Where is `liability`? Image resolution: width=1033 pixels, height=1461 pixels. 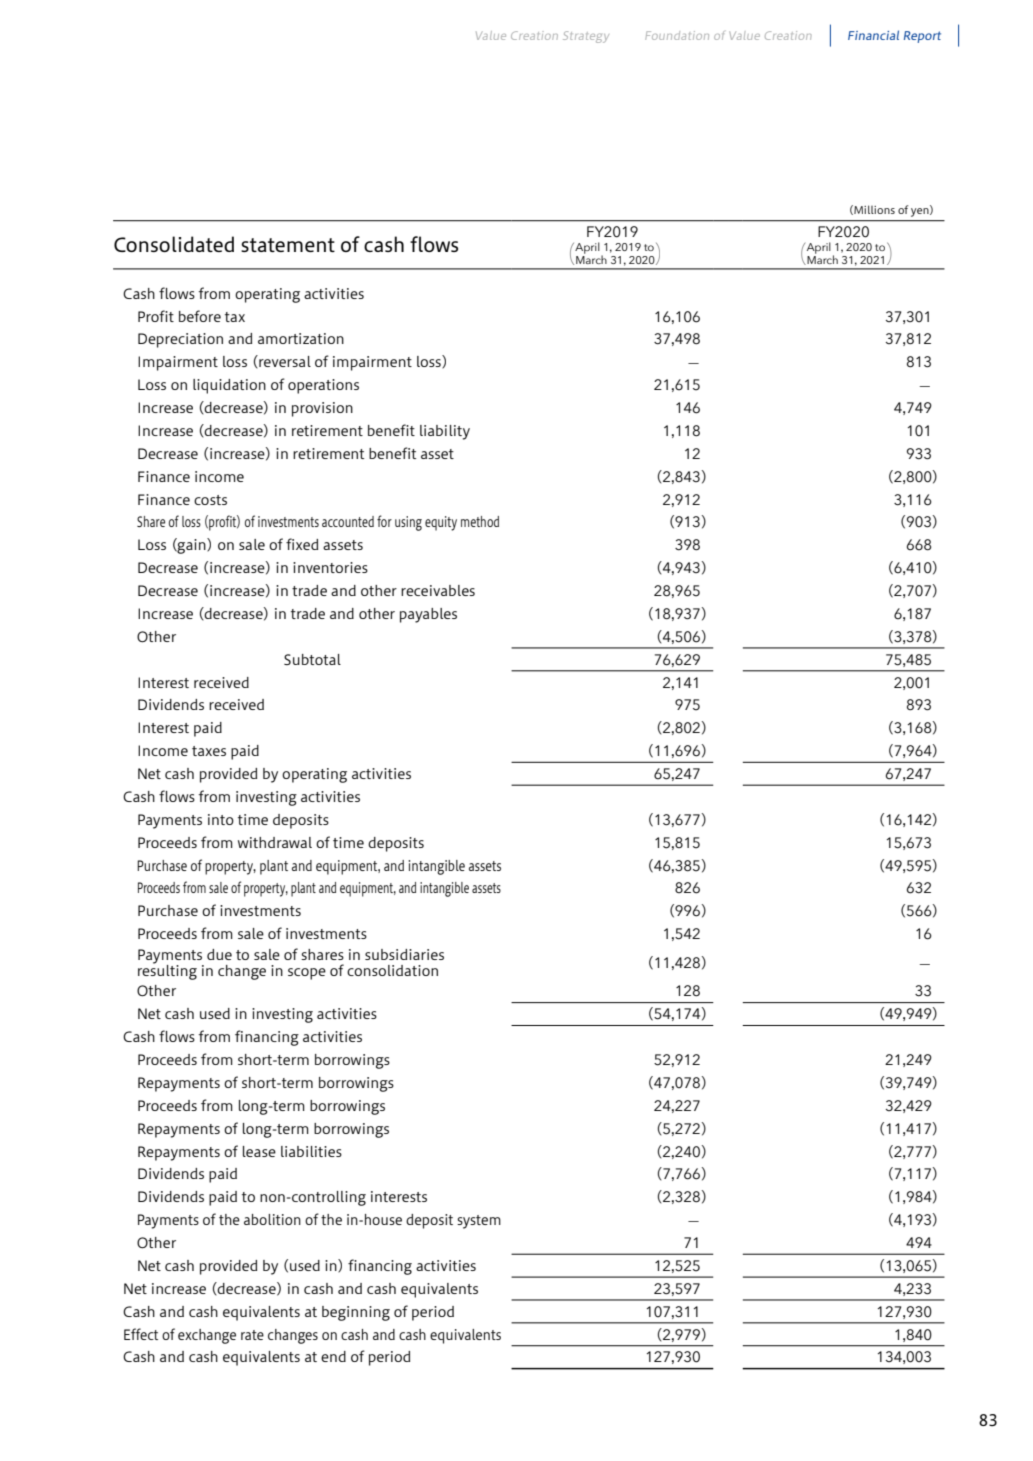 liability is located at coordinates (445, 432).
